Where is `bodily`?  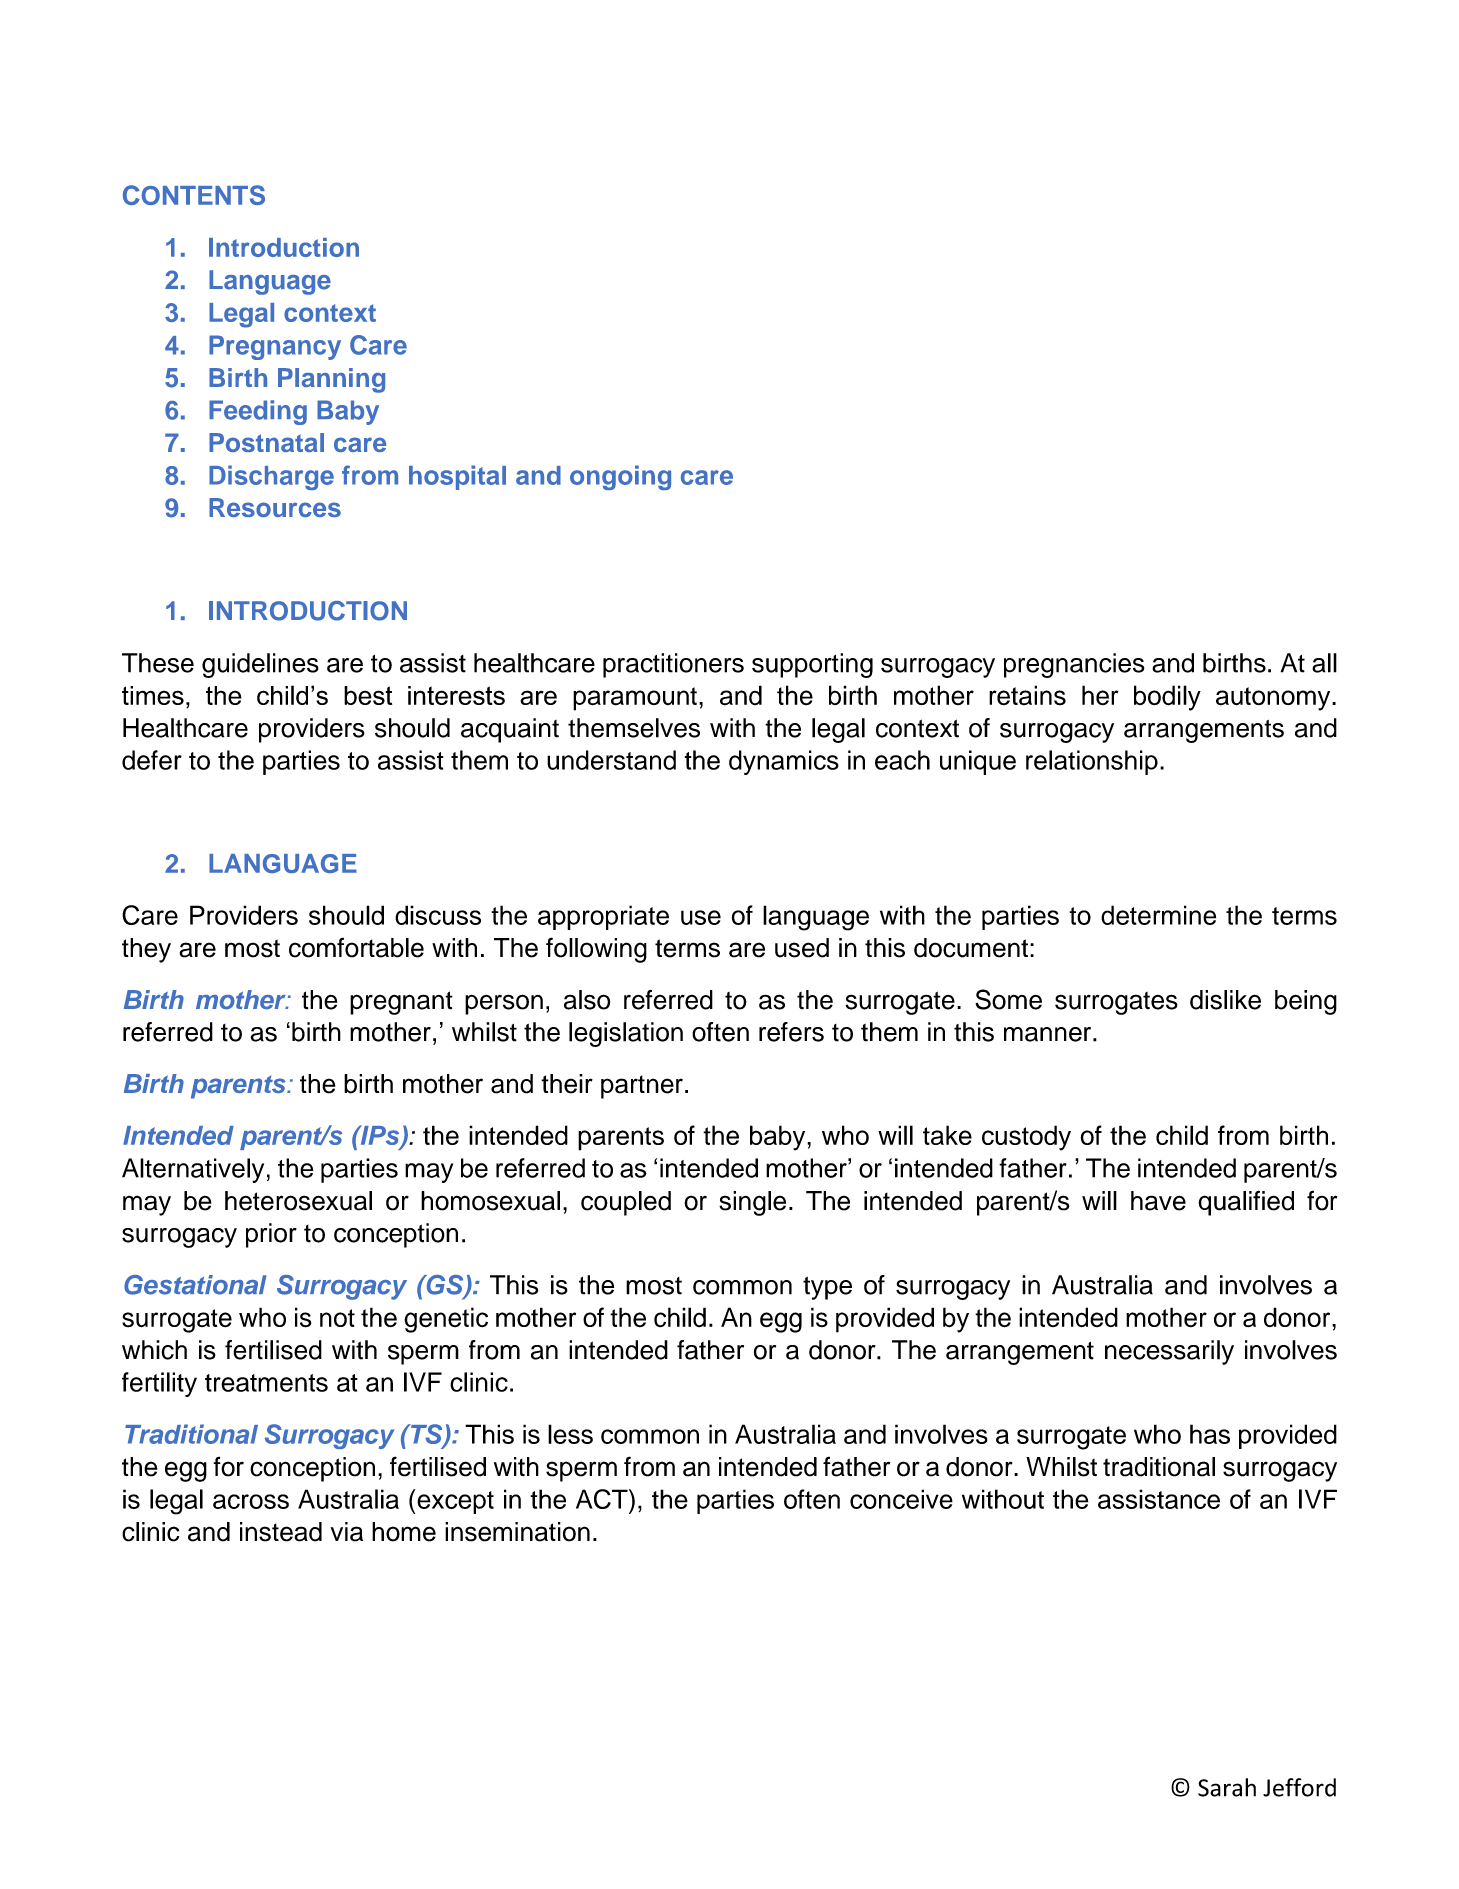
bodily is located at coordinates (1167, 698).
